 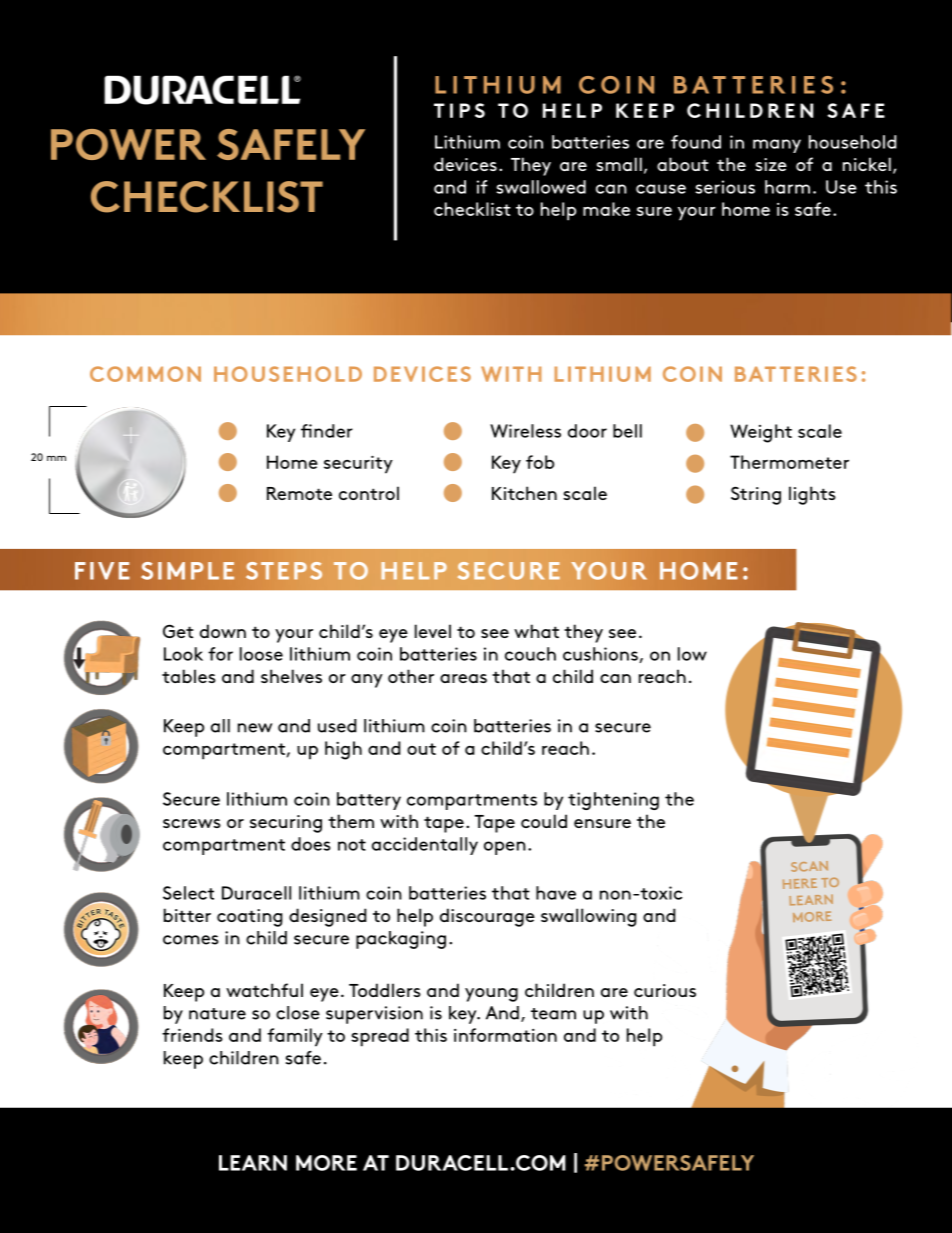 What do you see at coordinates (217, 1014) in the image?
I see `nature` at bounding box center [217, 1014].
